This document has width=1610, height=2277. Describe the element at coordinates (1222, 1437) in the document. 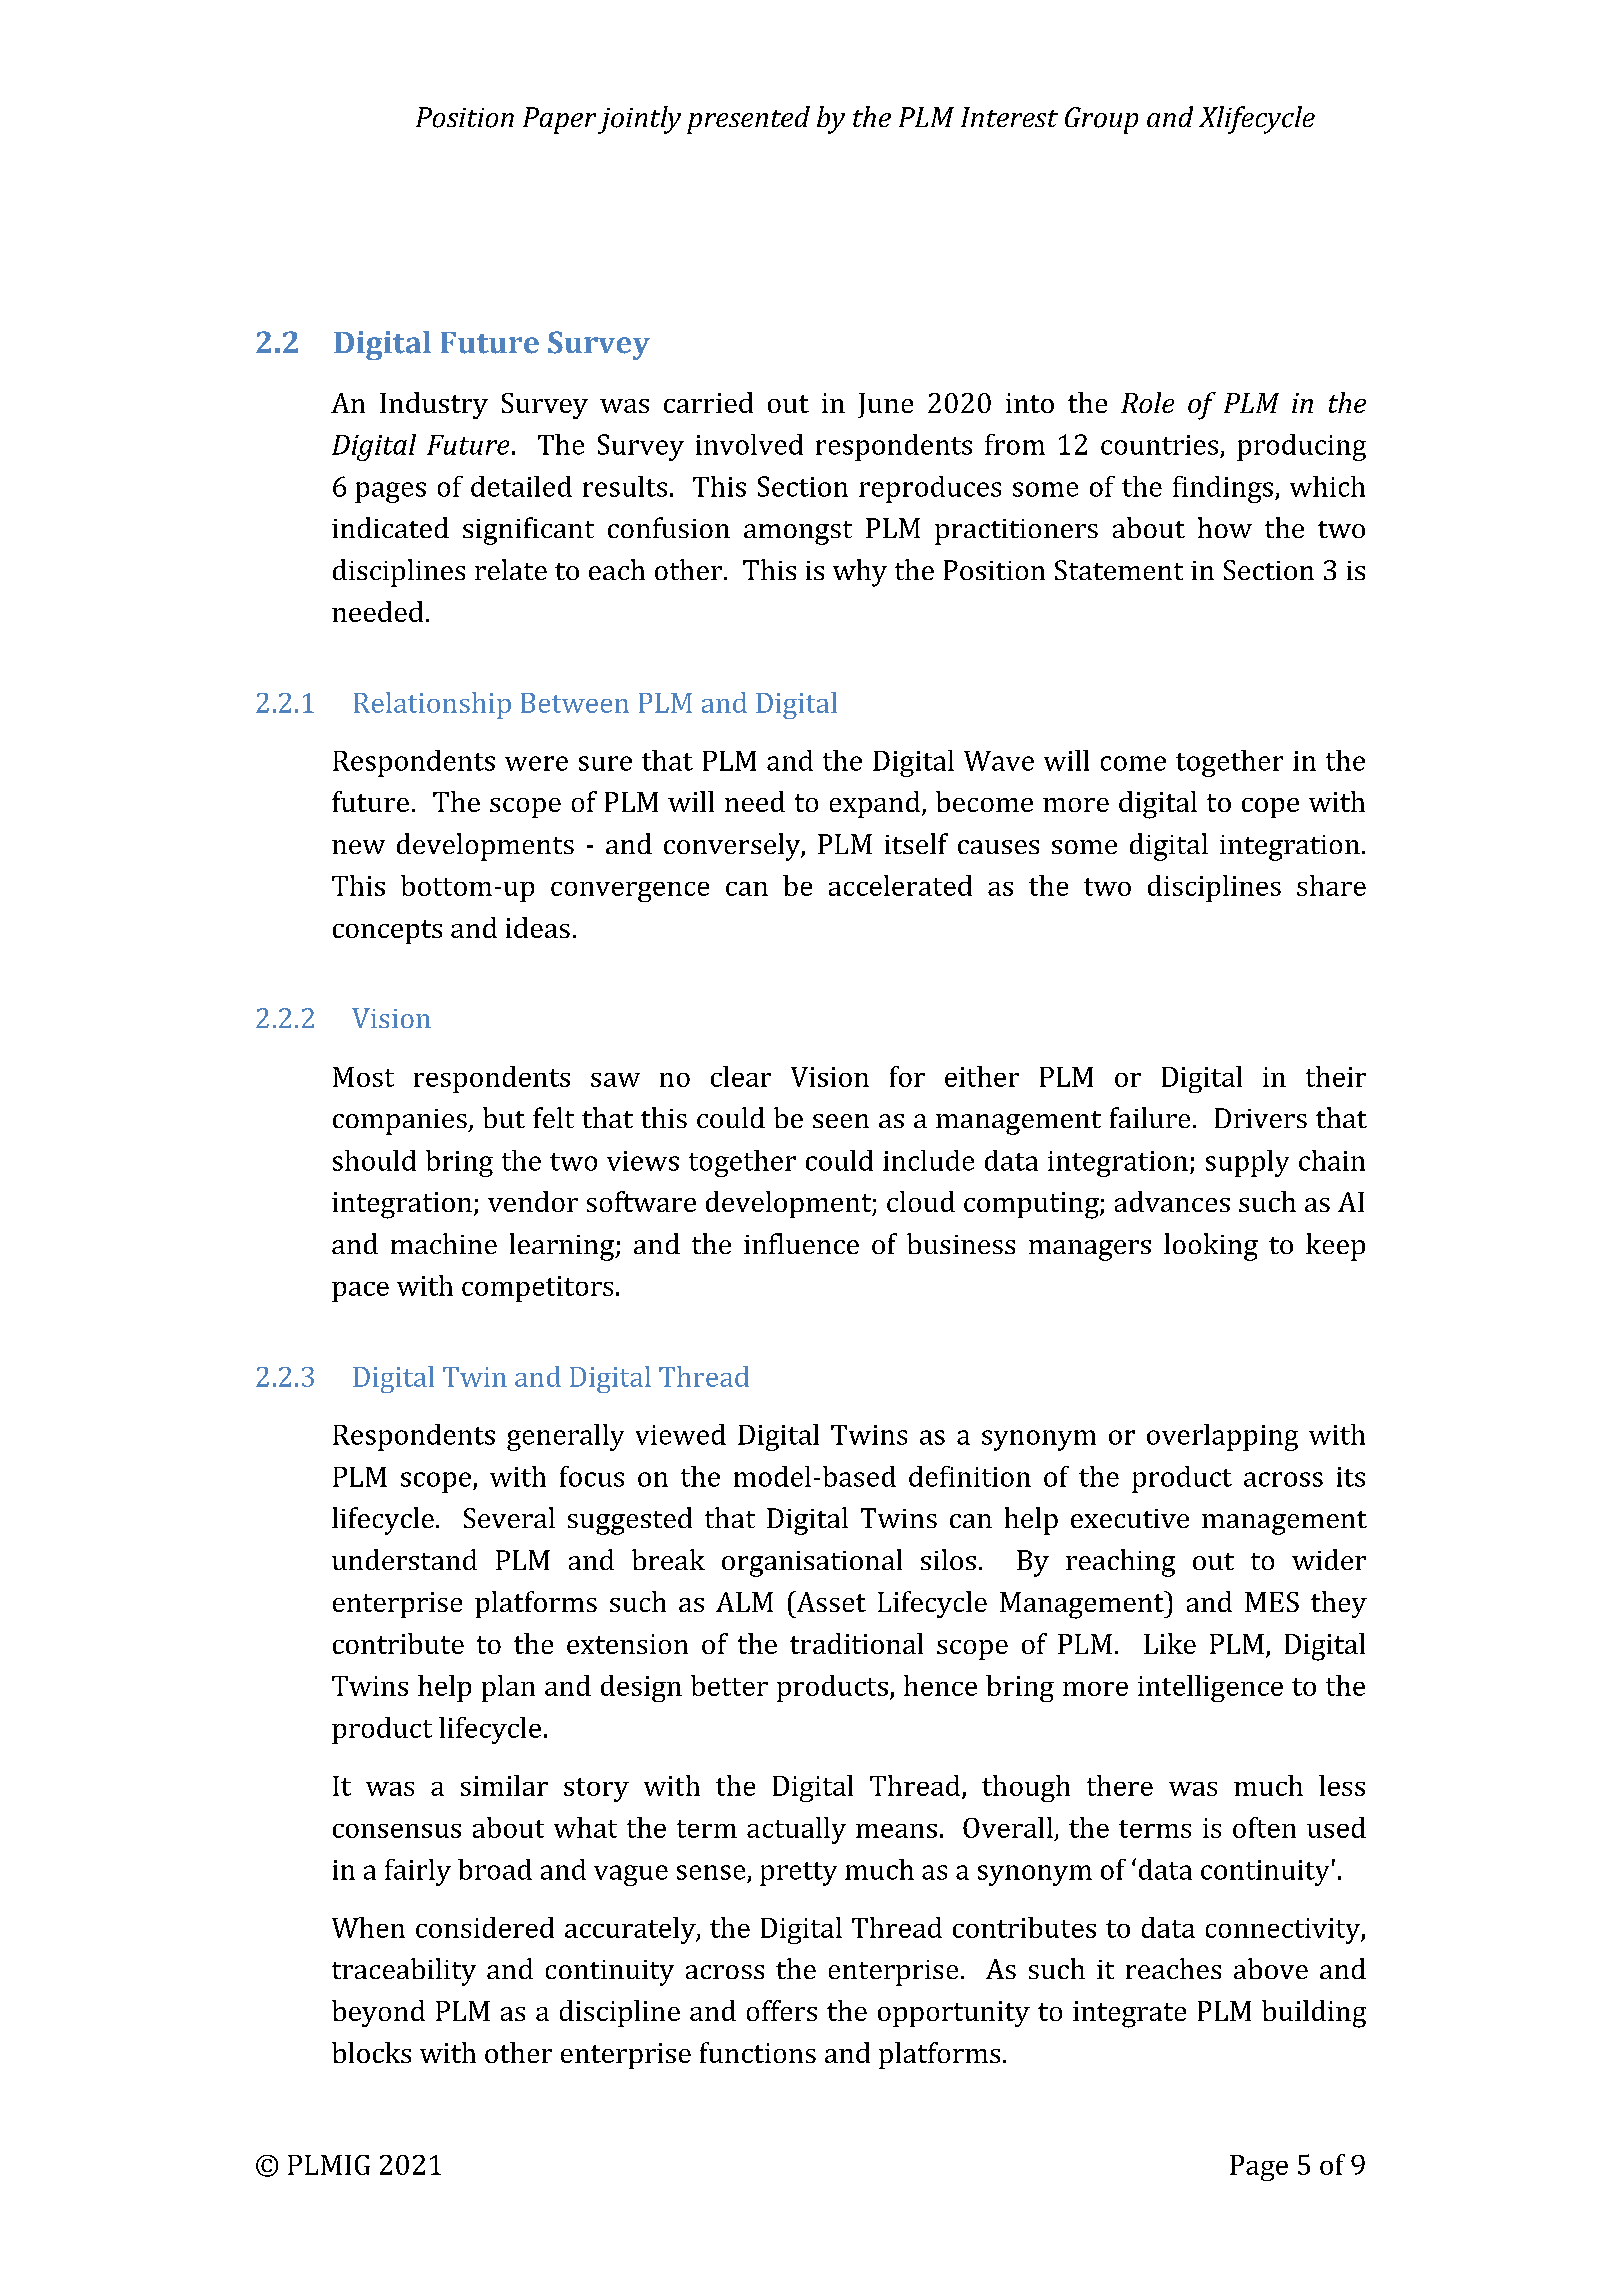

I see `overlapping` at that location.
